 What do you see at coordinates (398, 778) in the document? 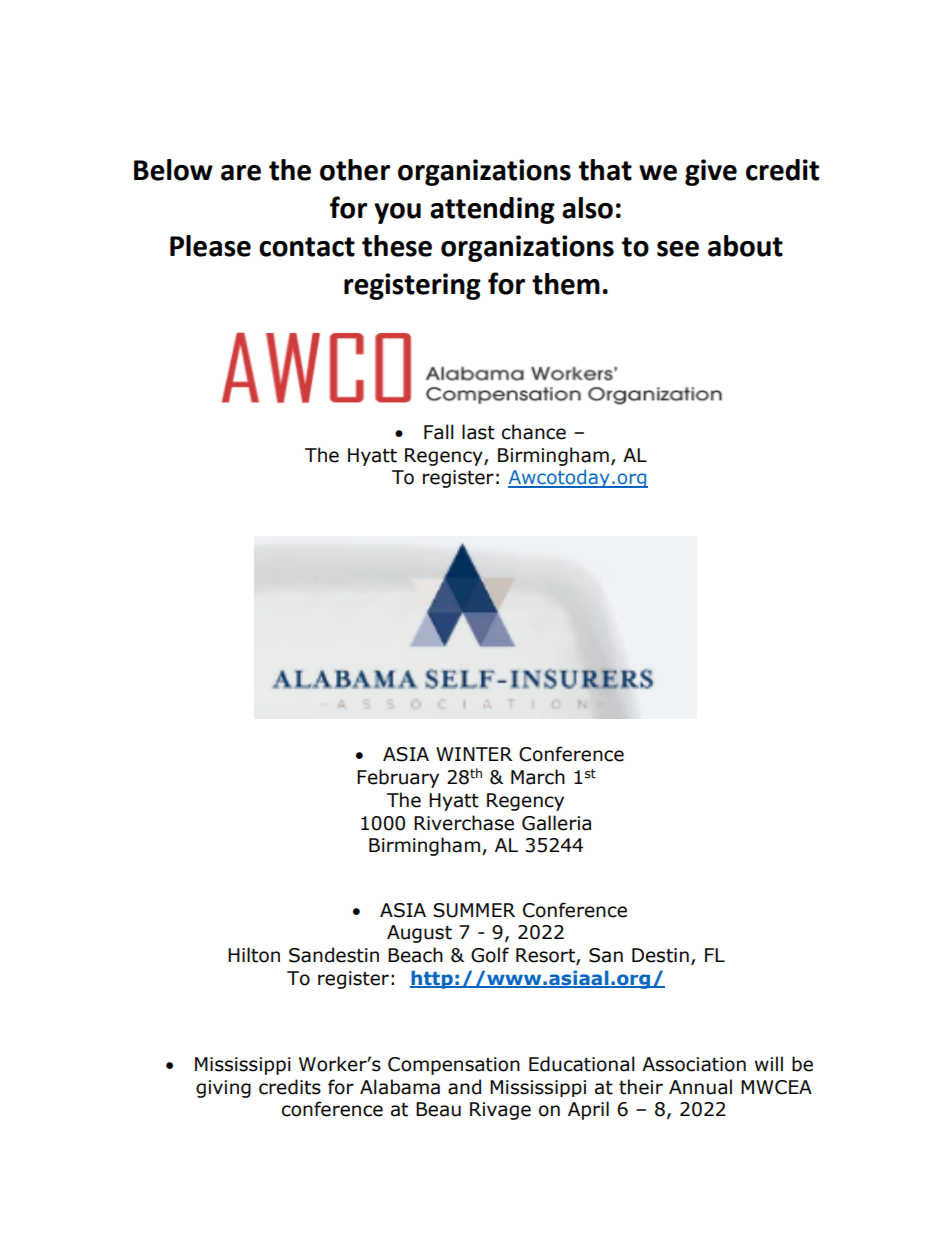
I see `February` at bounding box center [398, 778].
